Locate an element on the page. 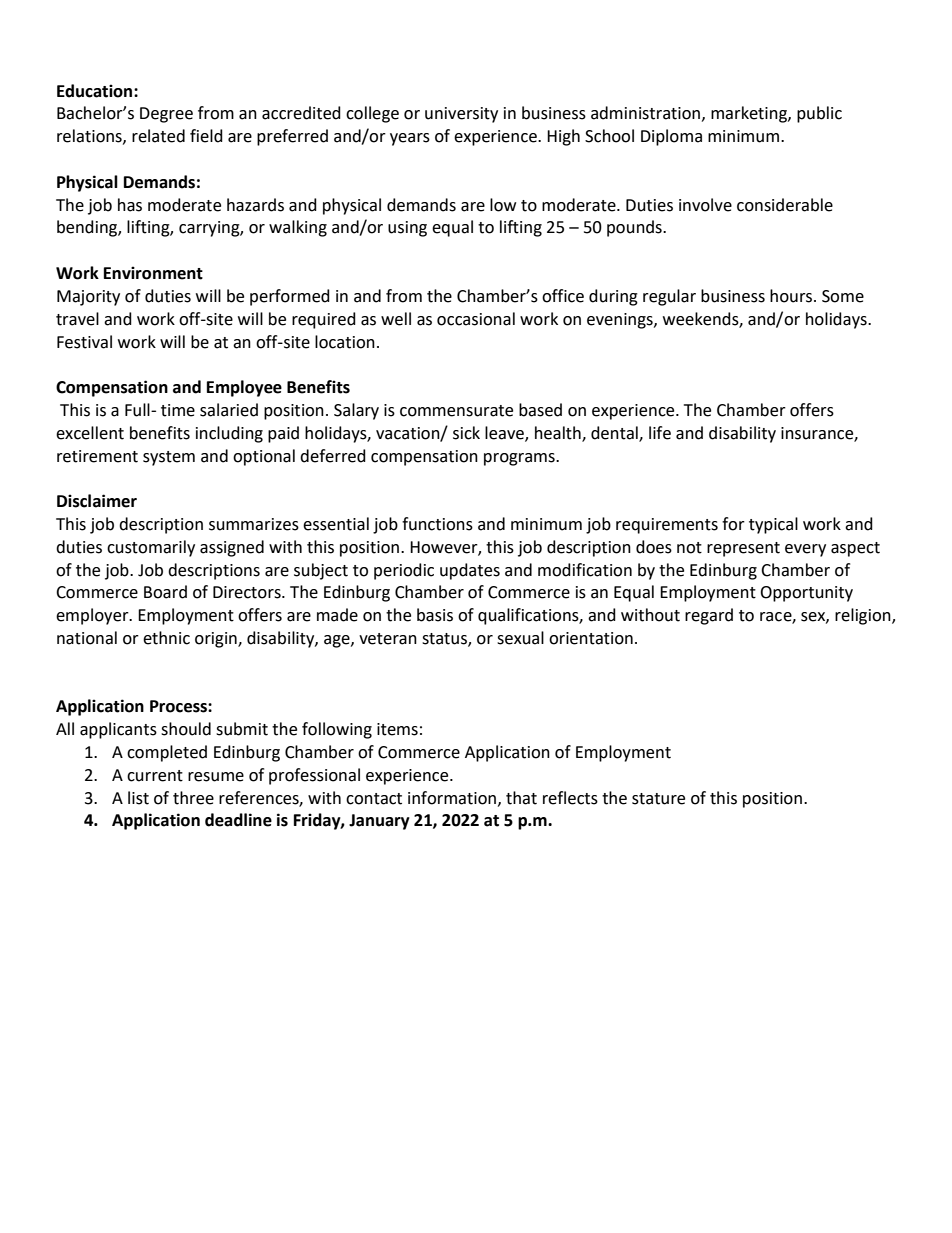 Image resolution: width=952 pixels, height=1233 pixels. system is located at coordinates (169, 458).
